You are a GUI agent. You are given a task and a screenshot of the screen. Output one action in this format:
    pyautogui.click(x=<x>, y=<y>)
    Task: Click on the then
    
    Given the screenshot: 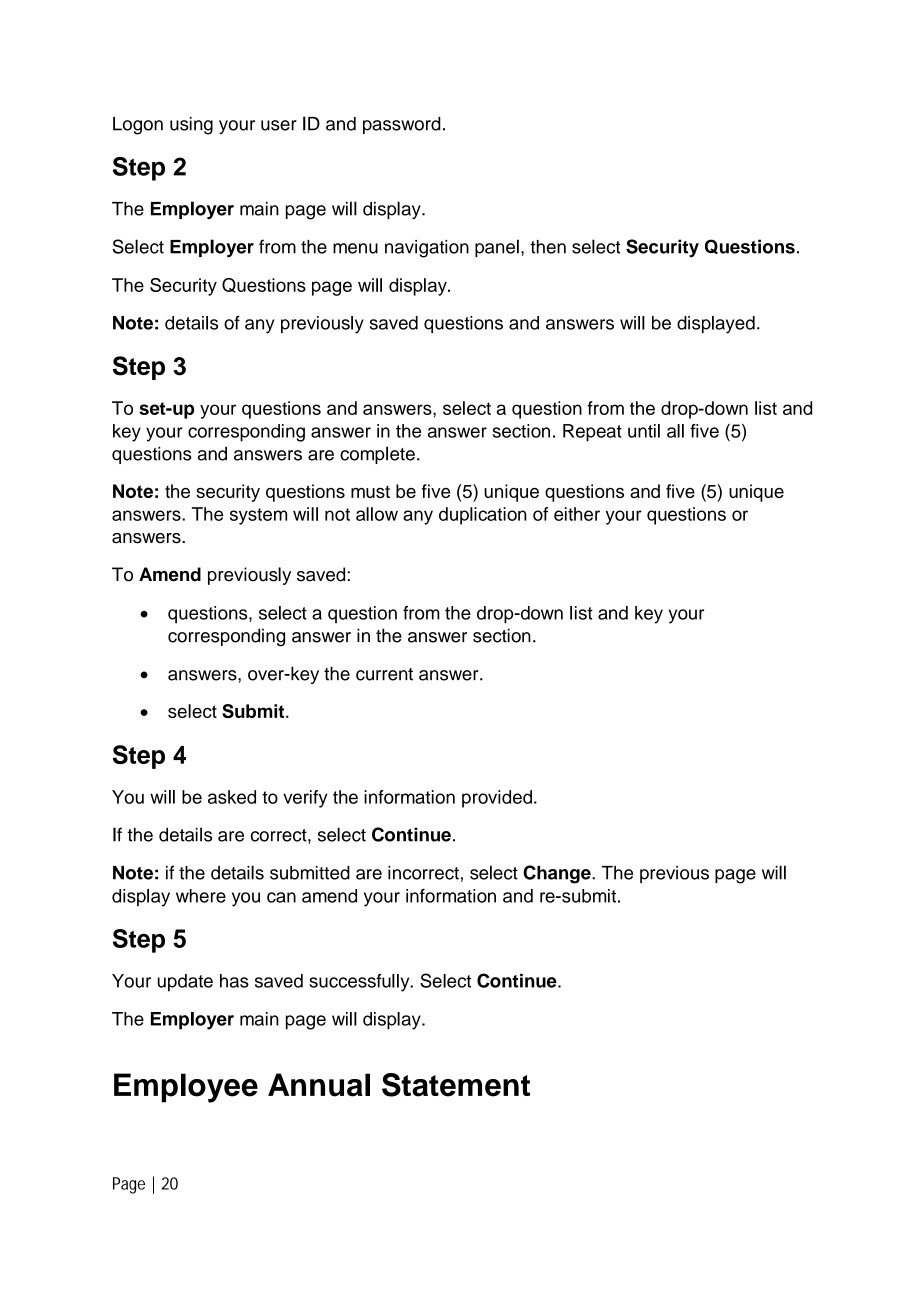 What is the action you would take?
    pyautogui.click(x=548, y=247)
